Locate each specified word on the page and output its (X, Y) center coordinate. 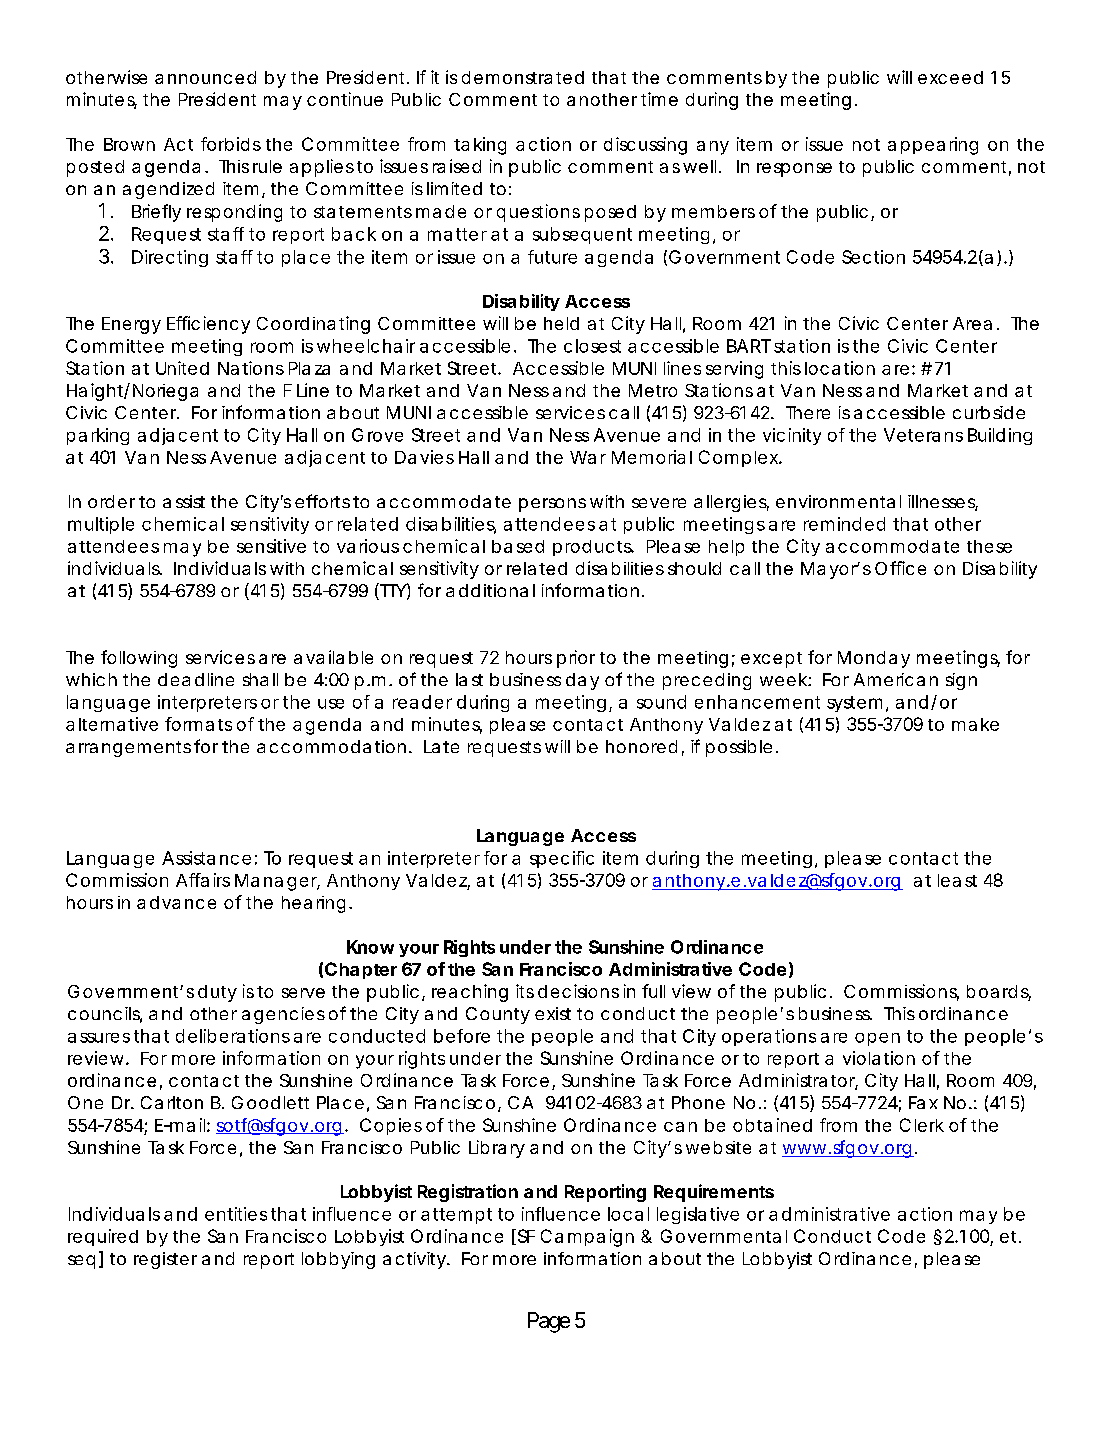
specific (562, 859)
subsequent (582, 235)
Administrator (797, 1081)
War (588, 457)
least (957, 880)
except (771, 660)
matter (457, 234)
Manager (276, 882)
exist (553, 1013)
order (111, 501)
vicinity (792, 436)
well (699, 166)
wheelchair (366, 346)
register (165, 1260)
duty (217, 993)
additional (490, 590)
